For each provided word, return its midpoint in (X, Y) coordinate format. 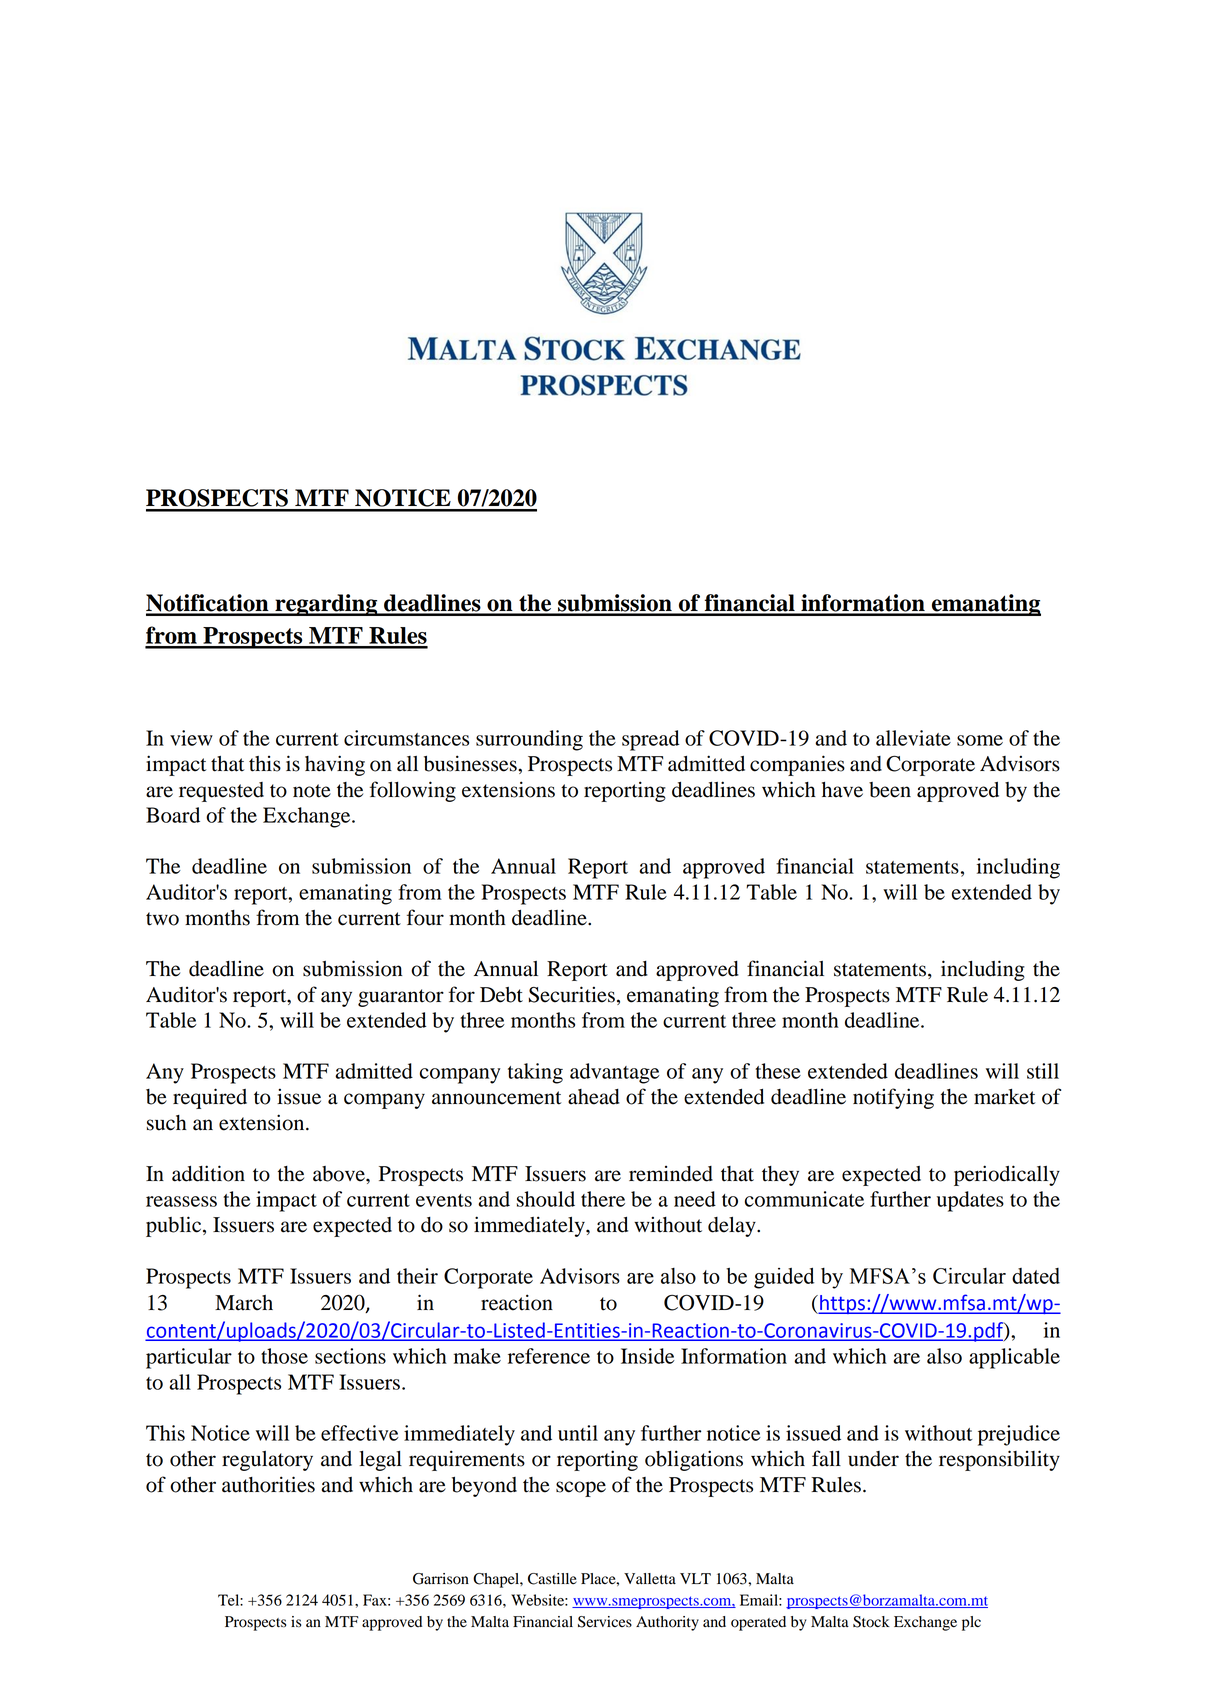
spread (651, 740)
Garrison (441, 1579)
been (890, 790)
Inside (648, 1356)
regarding (326, 605)
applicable (1014, 1358)
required (210, 1098)
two (162, 919)
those (284, 1356)
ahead (594, 1097)
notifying (893, 1098)
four (425, 917)
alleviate (913, 738)
